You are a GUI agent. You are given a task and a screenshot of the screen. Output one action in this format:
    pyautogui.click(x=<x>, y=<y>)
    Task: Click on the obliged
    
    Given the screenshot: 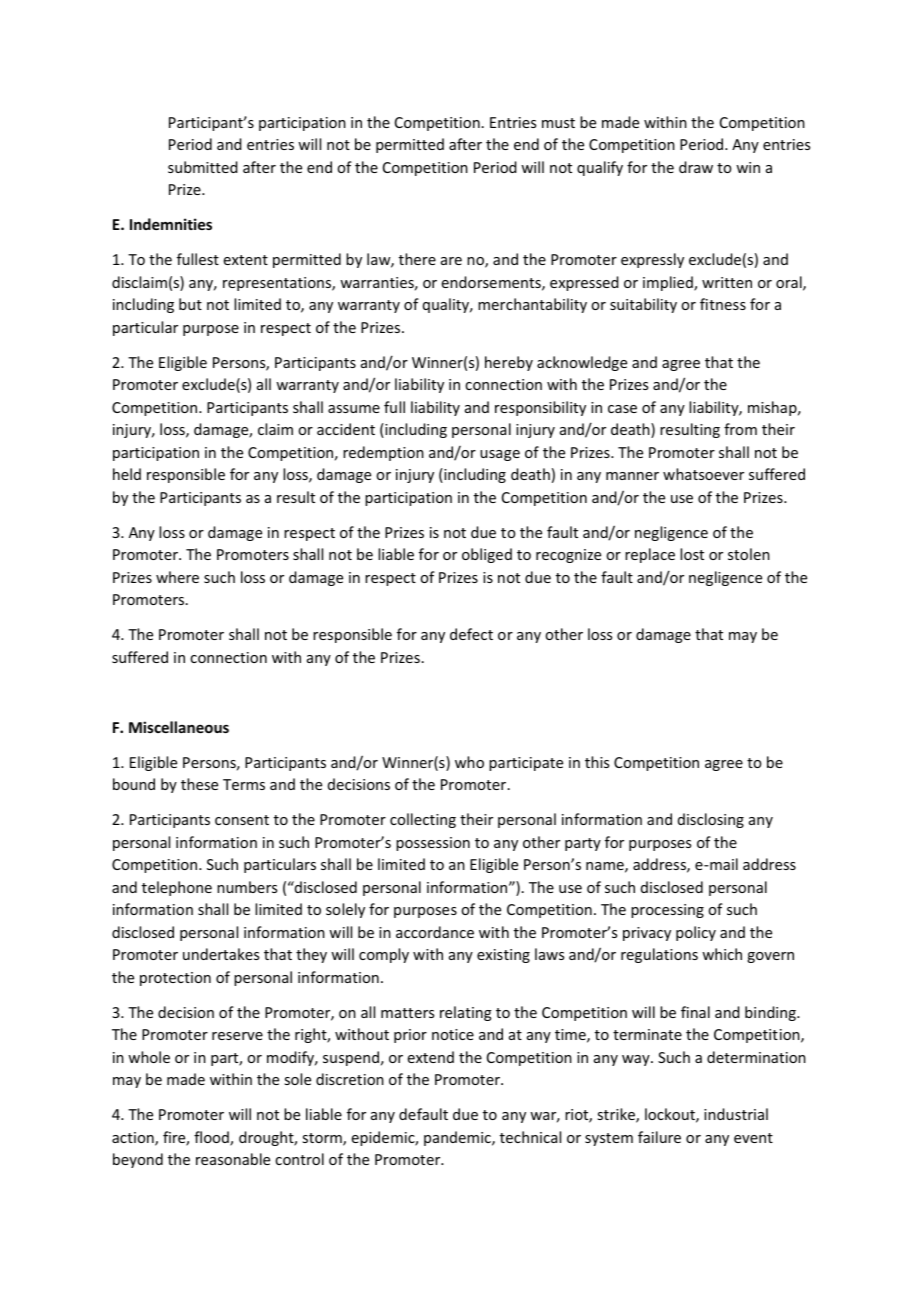 What is the action you would take?
    pyautogui.click(x=487, y=555)
